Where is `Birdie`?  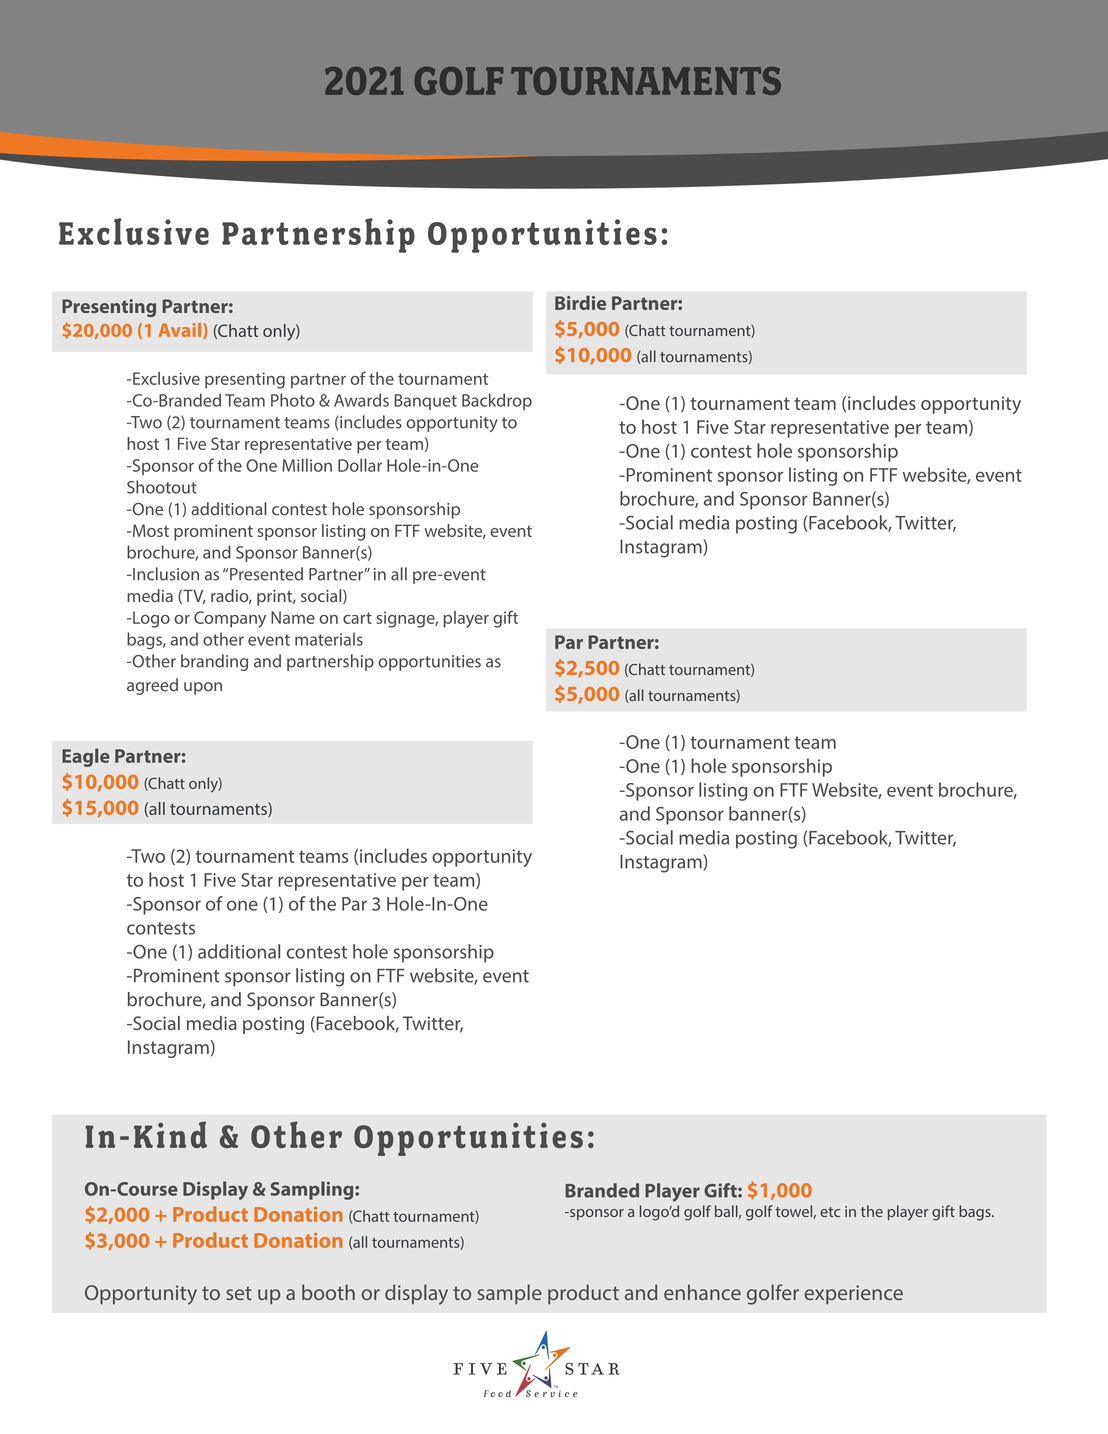
Birdie is located at coordinates (580, 303).
